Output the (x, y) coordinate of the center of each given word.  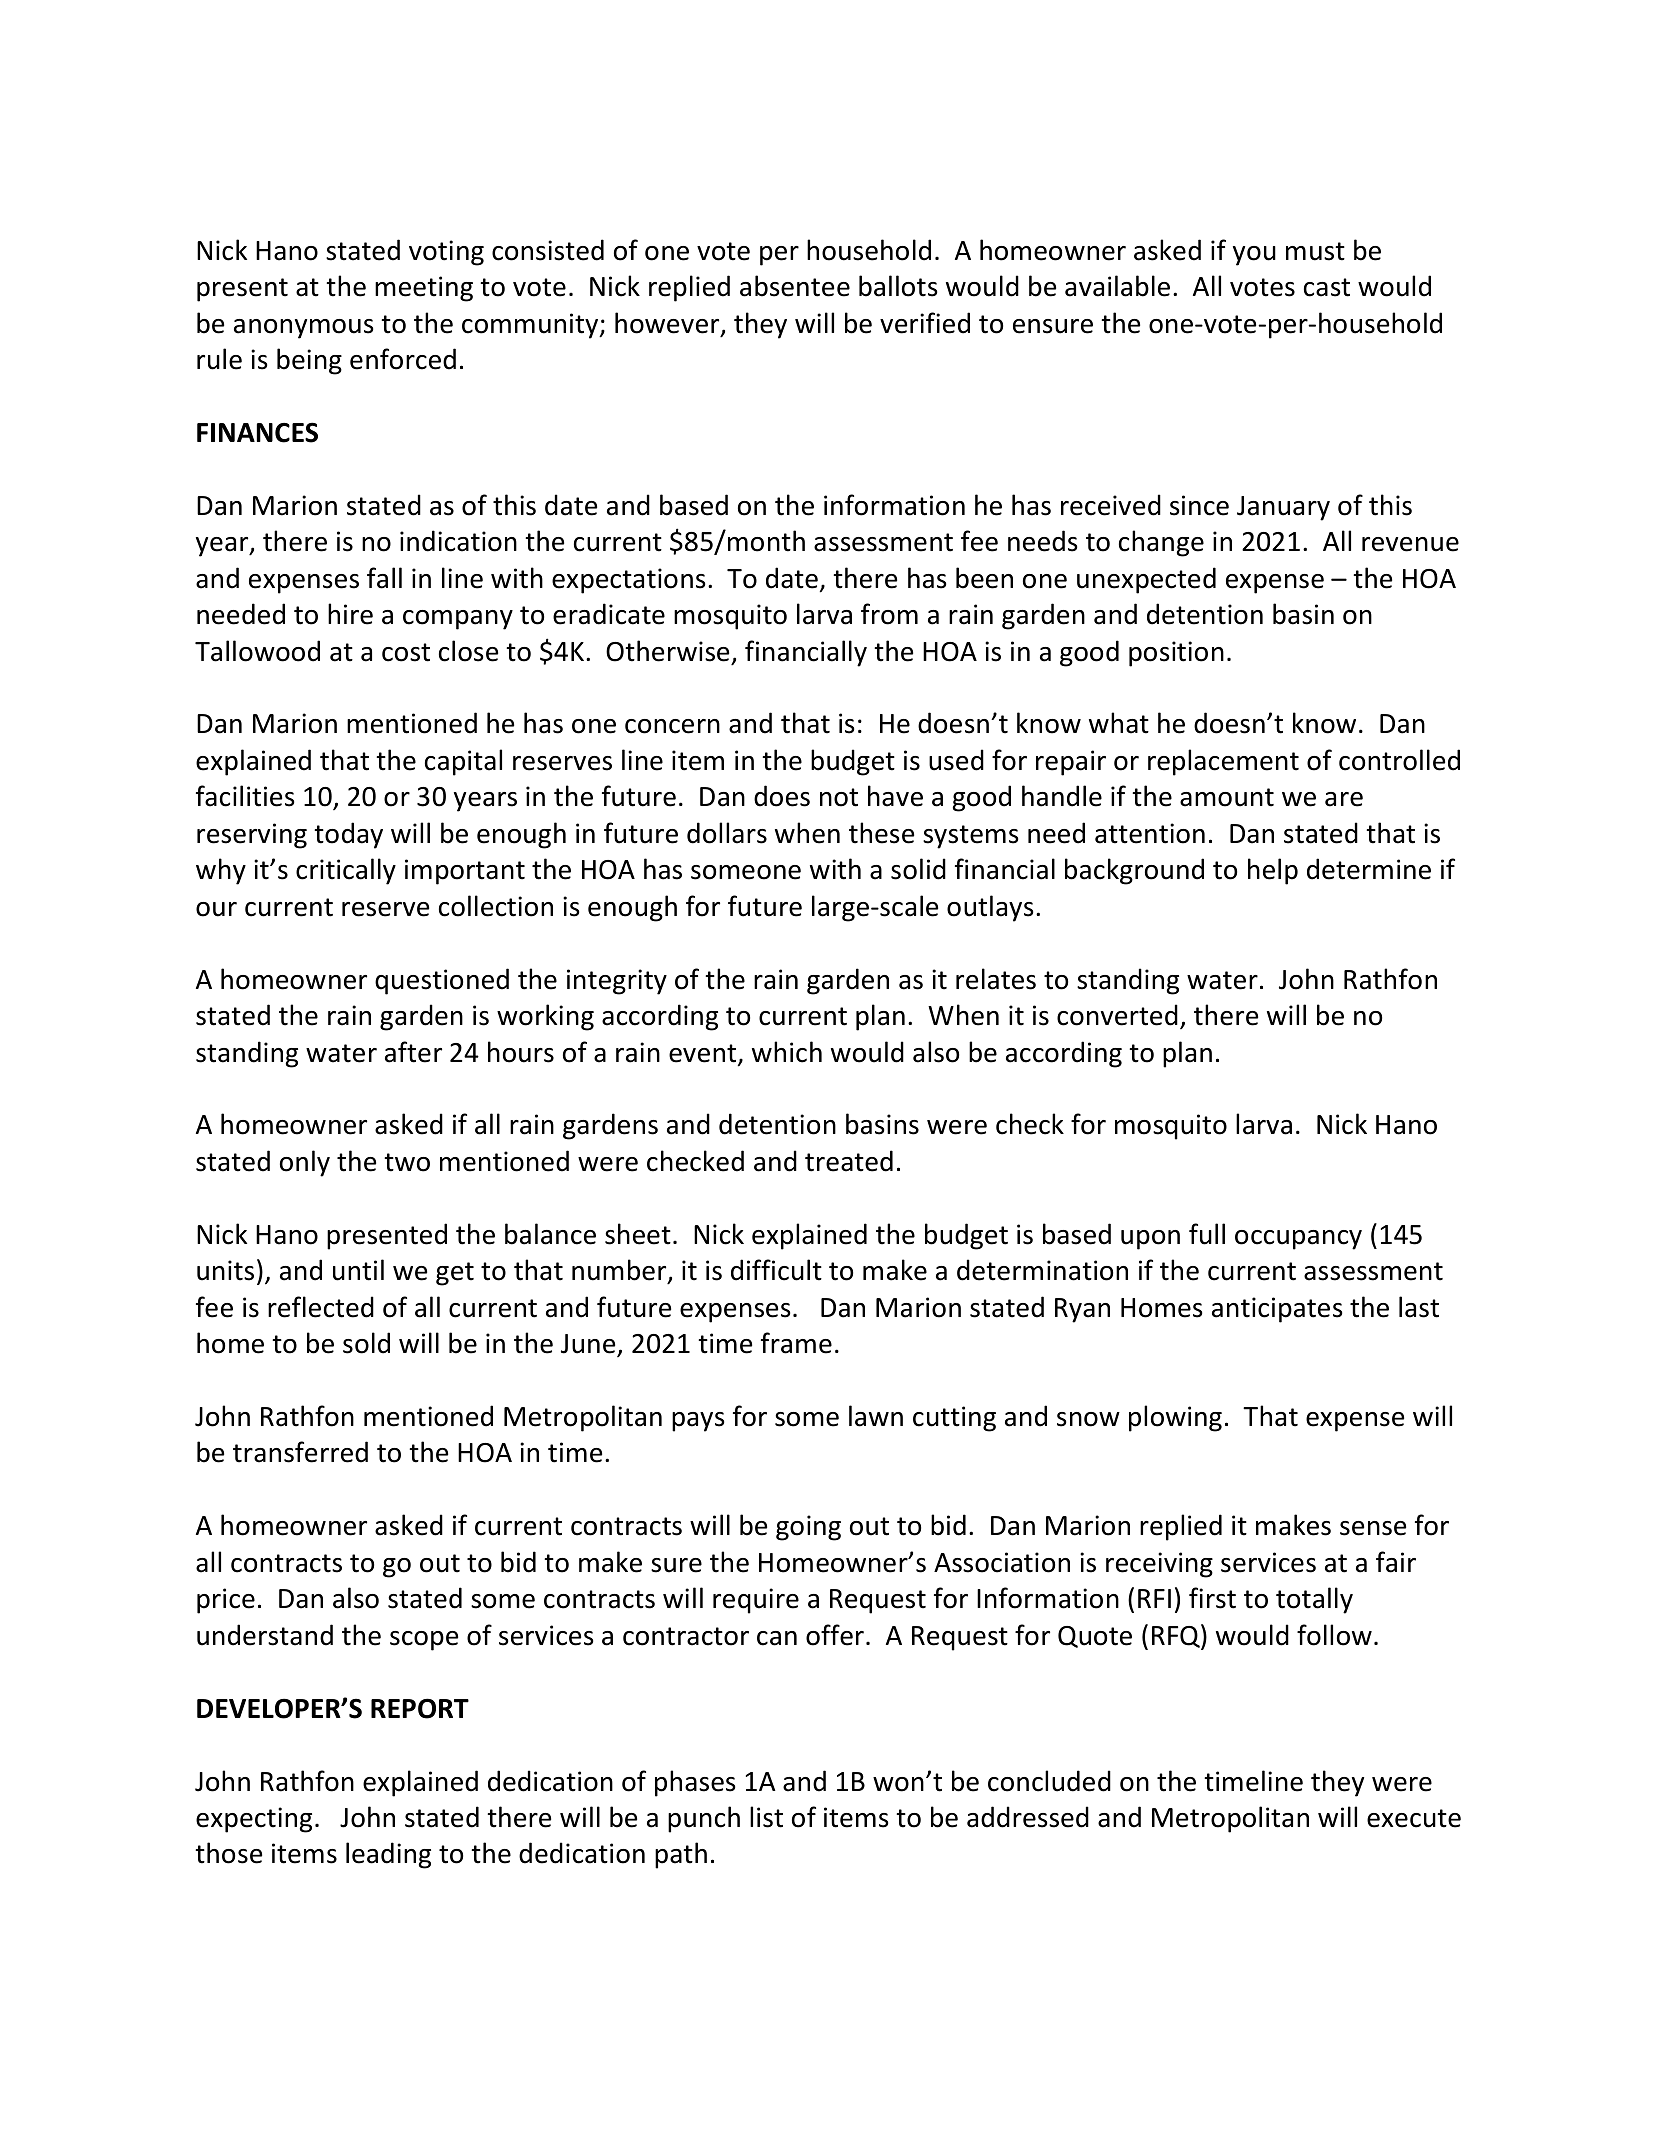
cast (1327, 287)
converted (1117, 1015)
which (787, 1052)
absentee (795, 286)
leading (388, 1855)
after (413, 1052)
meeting (424, 289)
